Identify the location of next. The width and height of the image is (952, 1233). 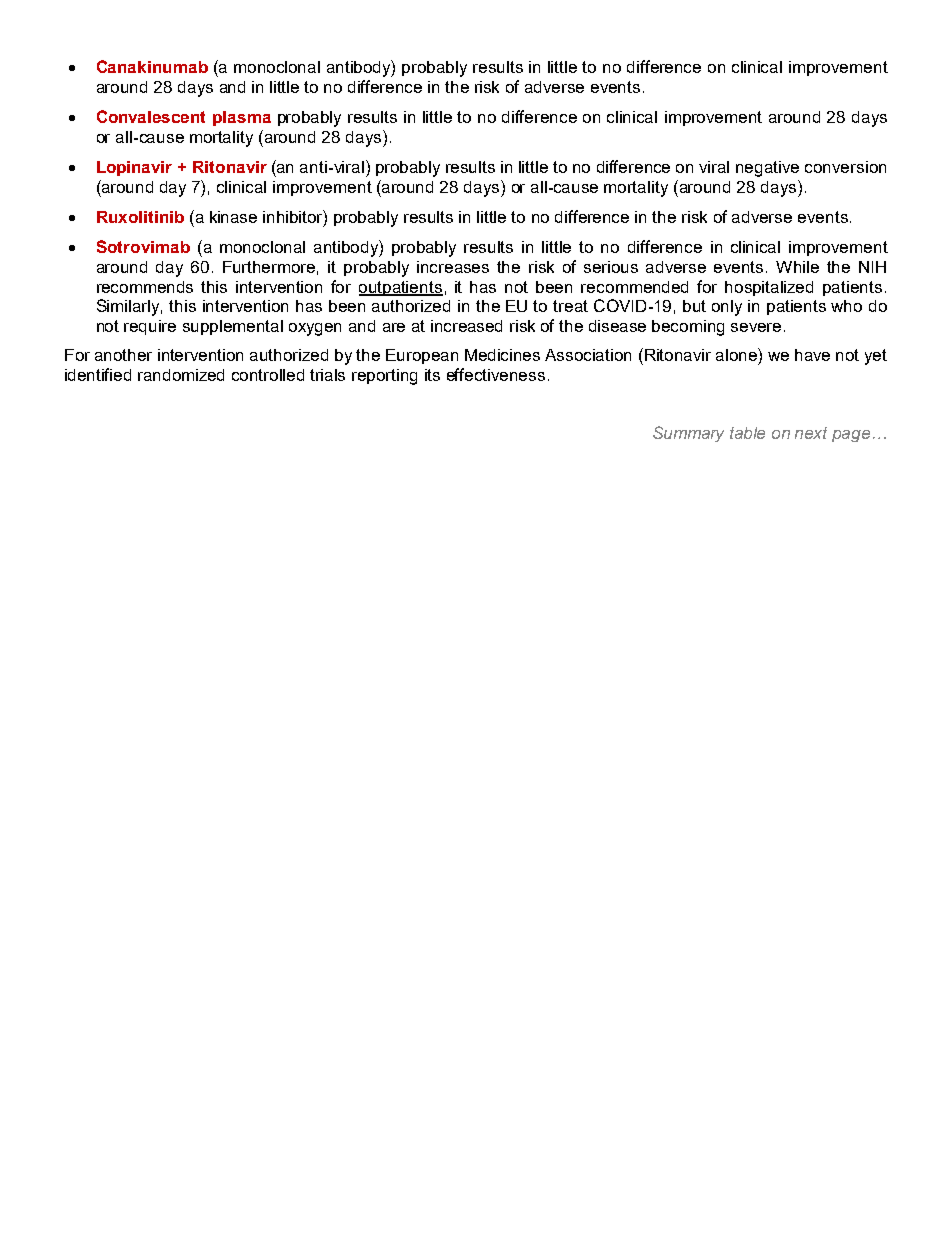
(811, 433).
